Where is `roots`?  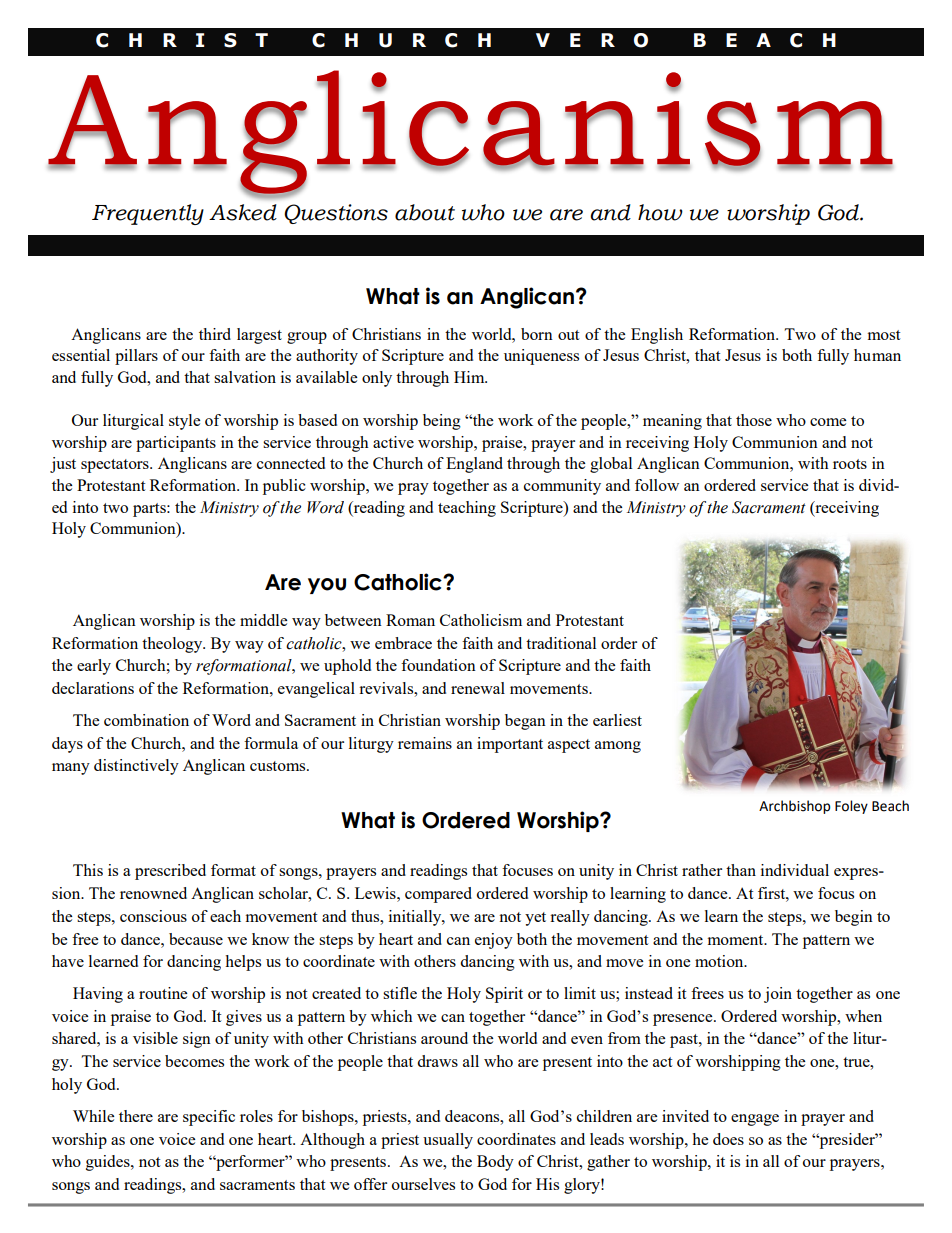
roots is located at coordinates (850, 464).
